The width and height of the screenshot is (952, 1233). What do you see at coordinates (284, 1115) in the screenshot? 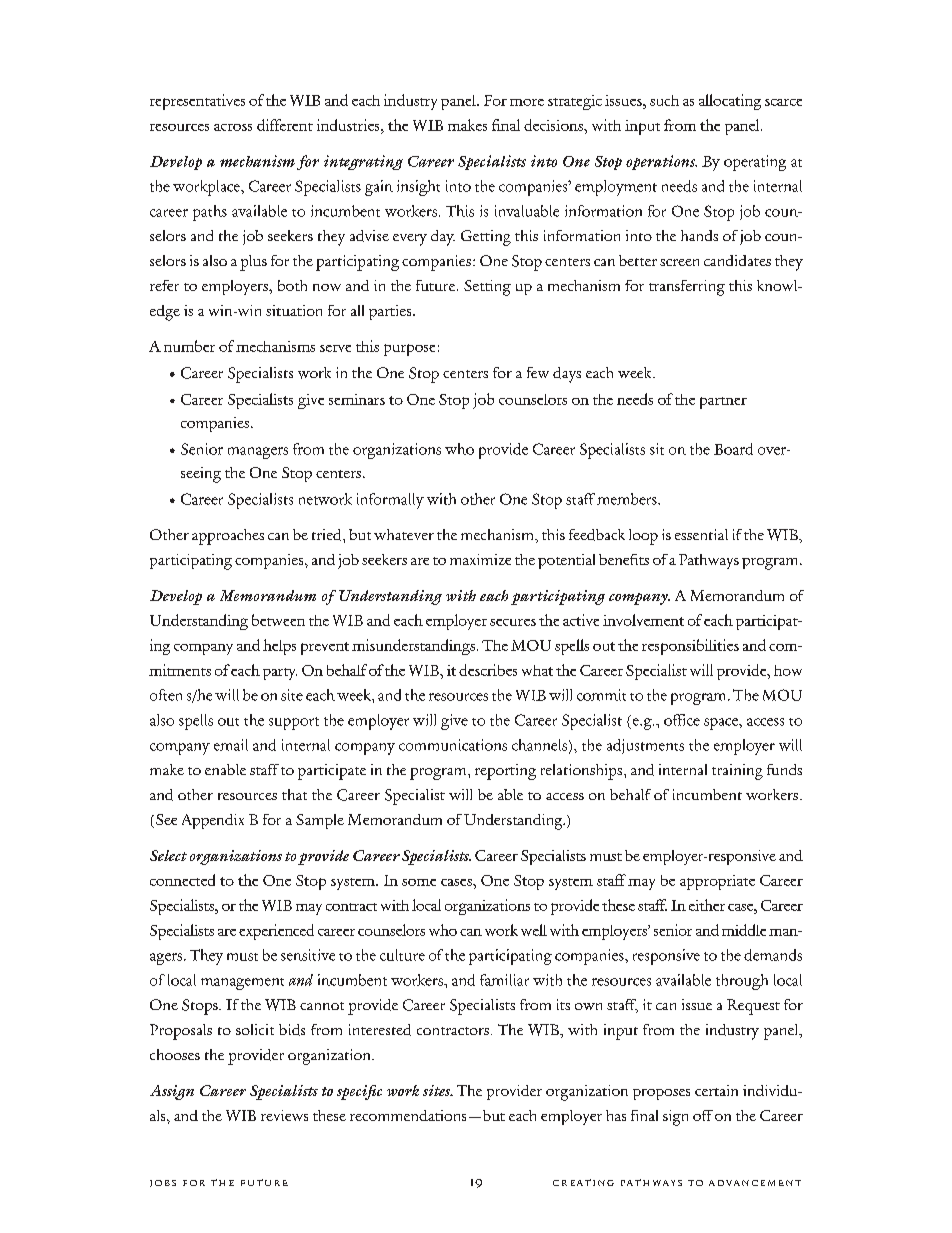
I see `reviews` at bounding box center [284, 1115].
